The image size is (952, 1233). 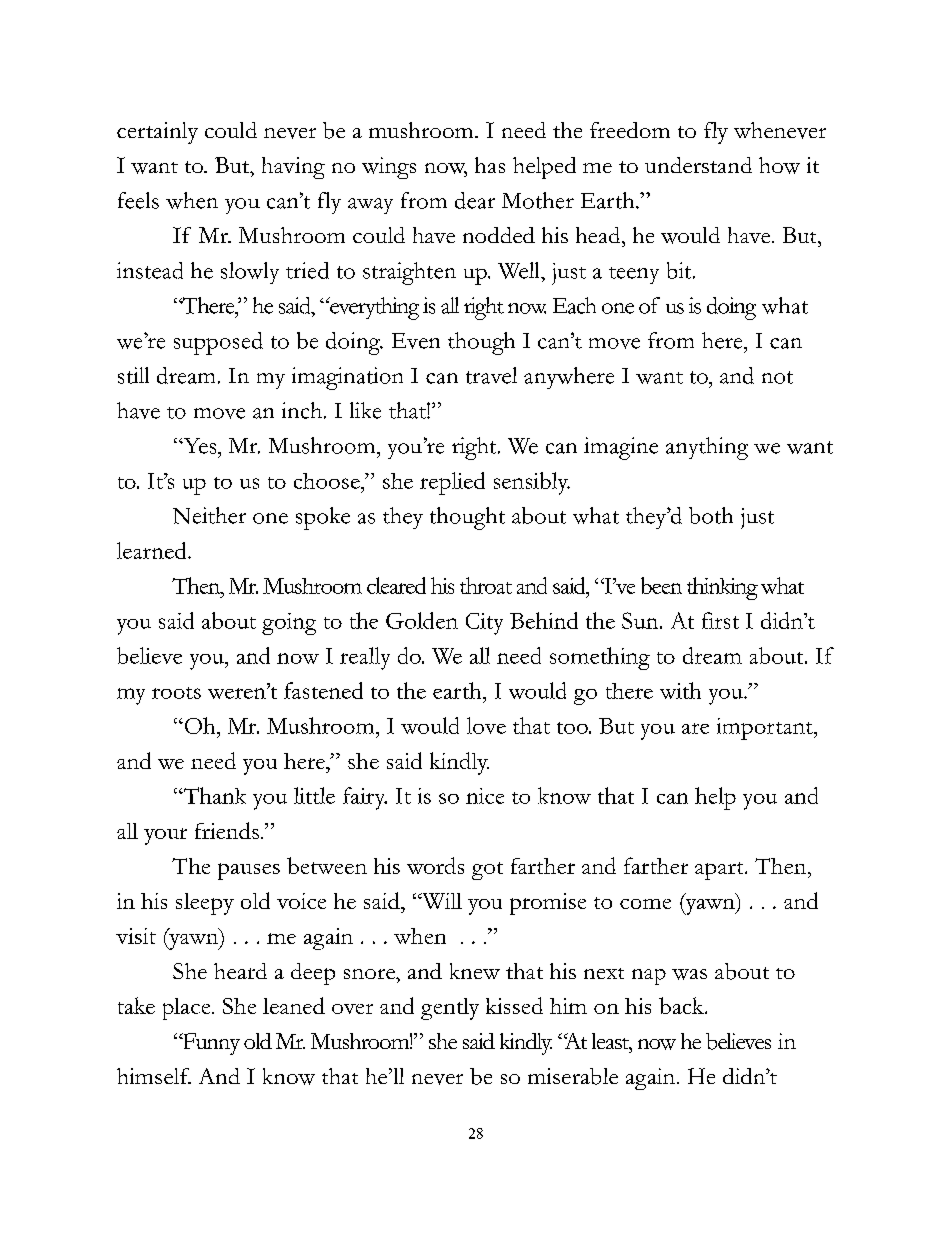 I want to click on understand, so click(x=698, y=165).
